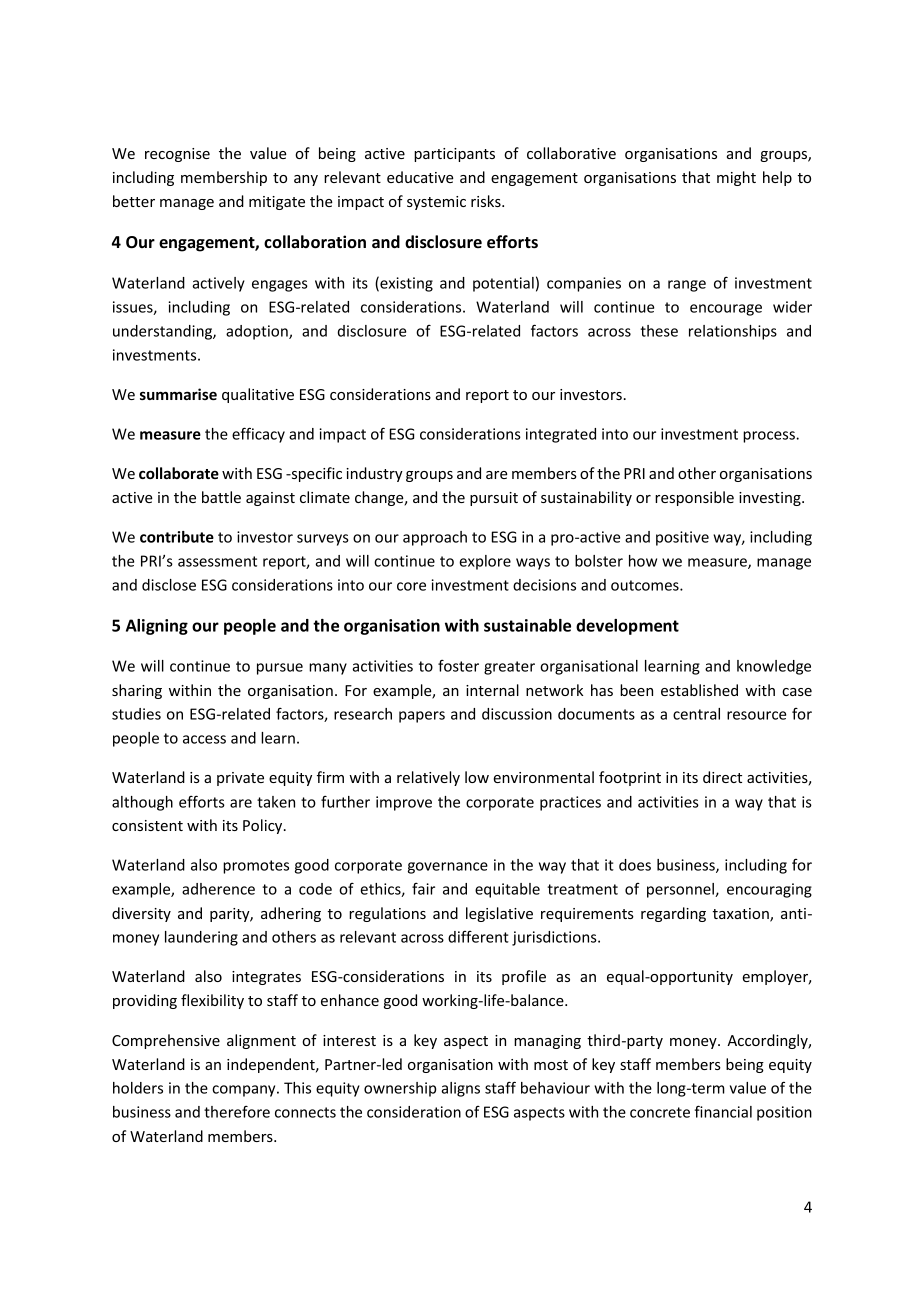 Image resolution: width=924 pixels, height=1308 pixels. What do you see at coordinates (448, 868) in the screenshot?
I see `governance` at bounding box center [448, 868].
